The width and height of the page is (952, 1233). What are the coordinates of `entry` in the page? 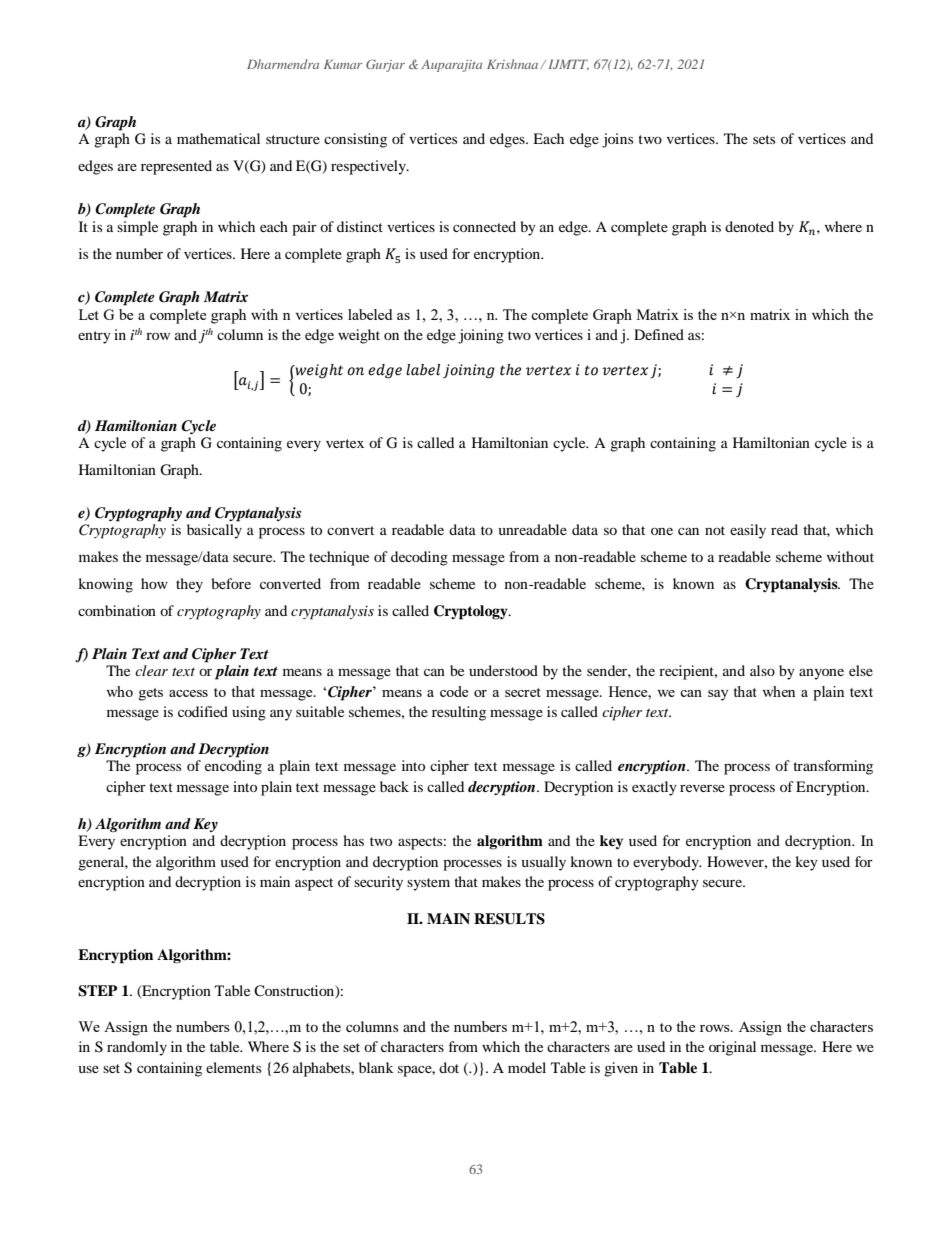 It's located at (94, 337).
